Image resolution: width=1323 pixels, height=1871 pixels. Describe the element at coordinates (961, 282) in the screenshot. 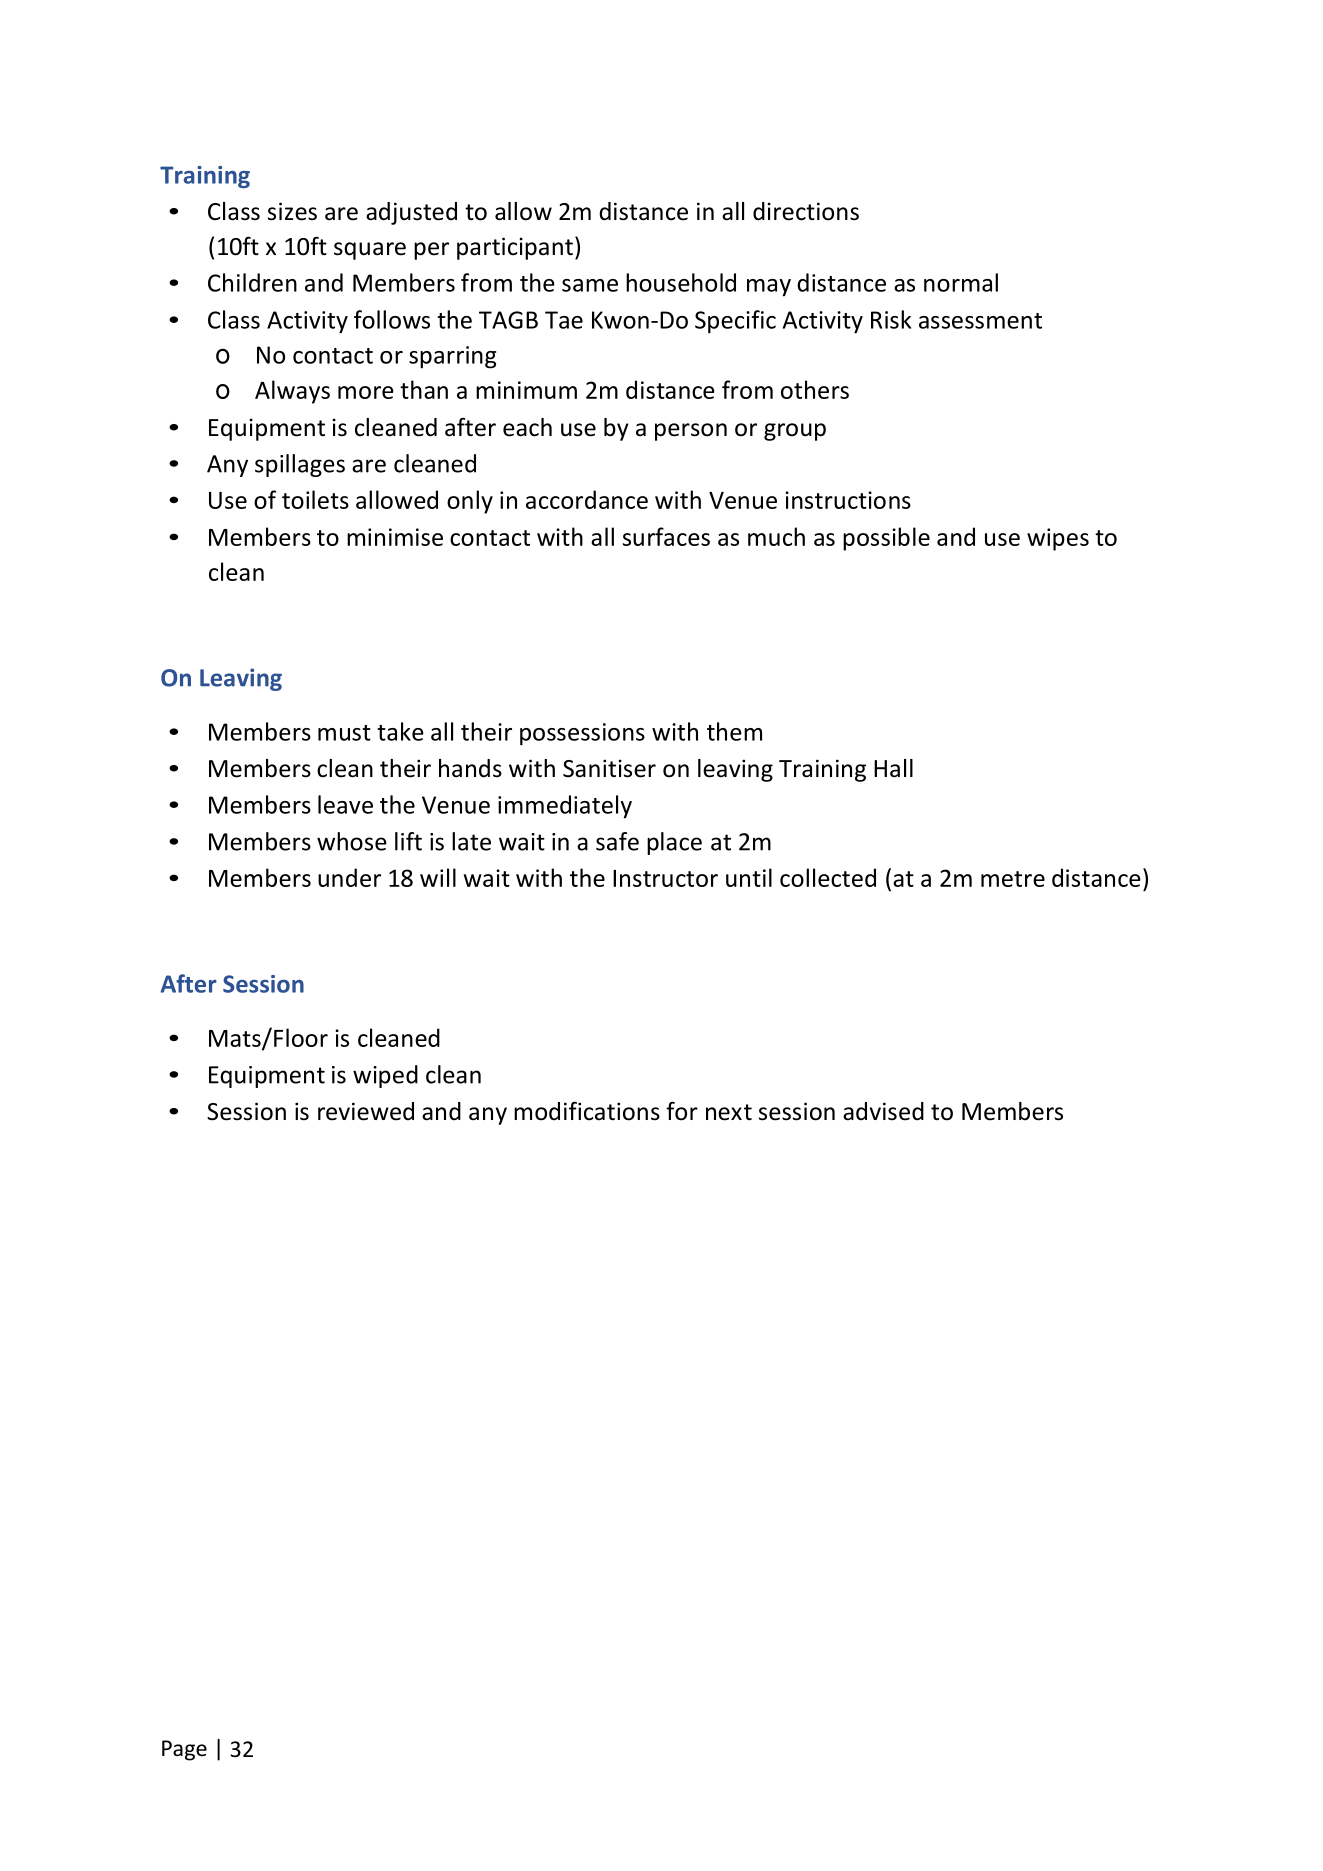

I see `normal` at that location.
